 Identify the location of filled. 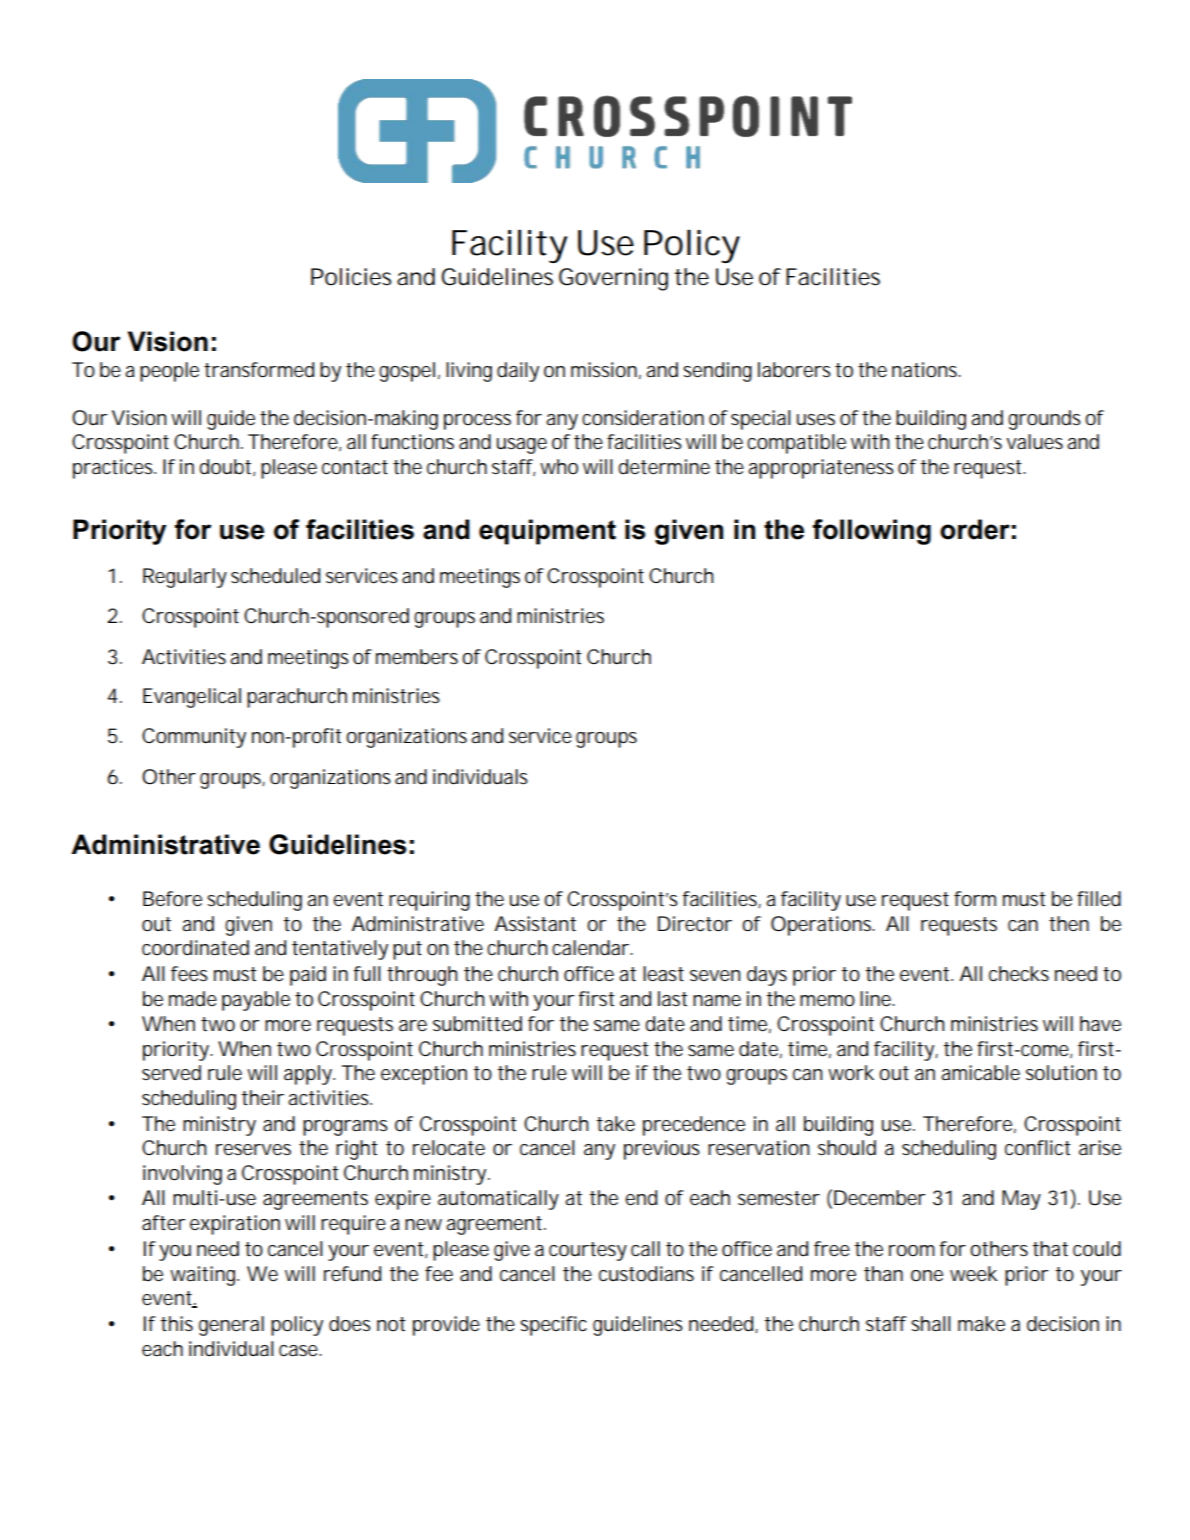
(1099, 899).
